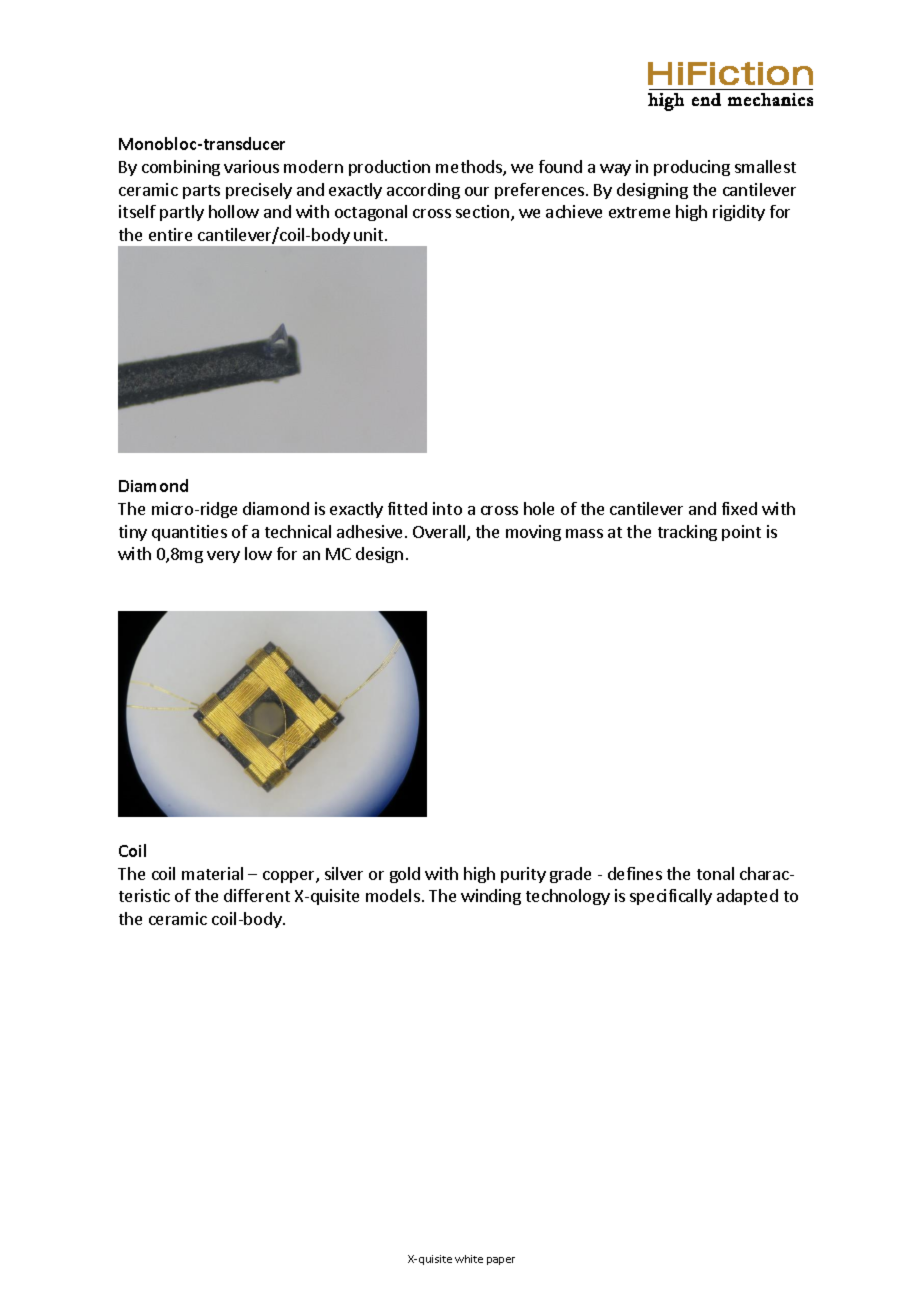 The height and width of the screenshot is (1308, 924). Describe the element at coordinates (405, 875) in the screenshot. I see `gold` at that location.
